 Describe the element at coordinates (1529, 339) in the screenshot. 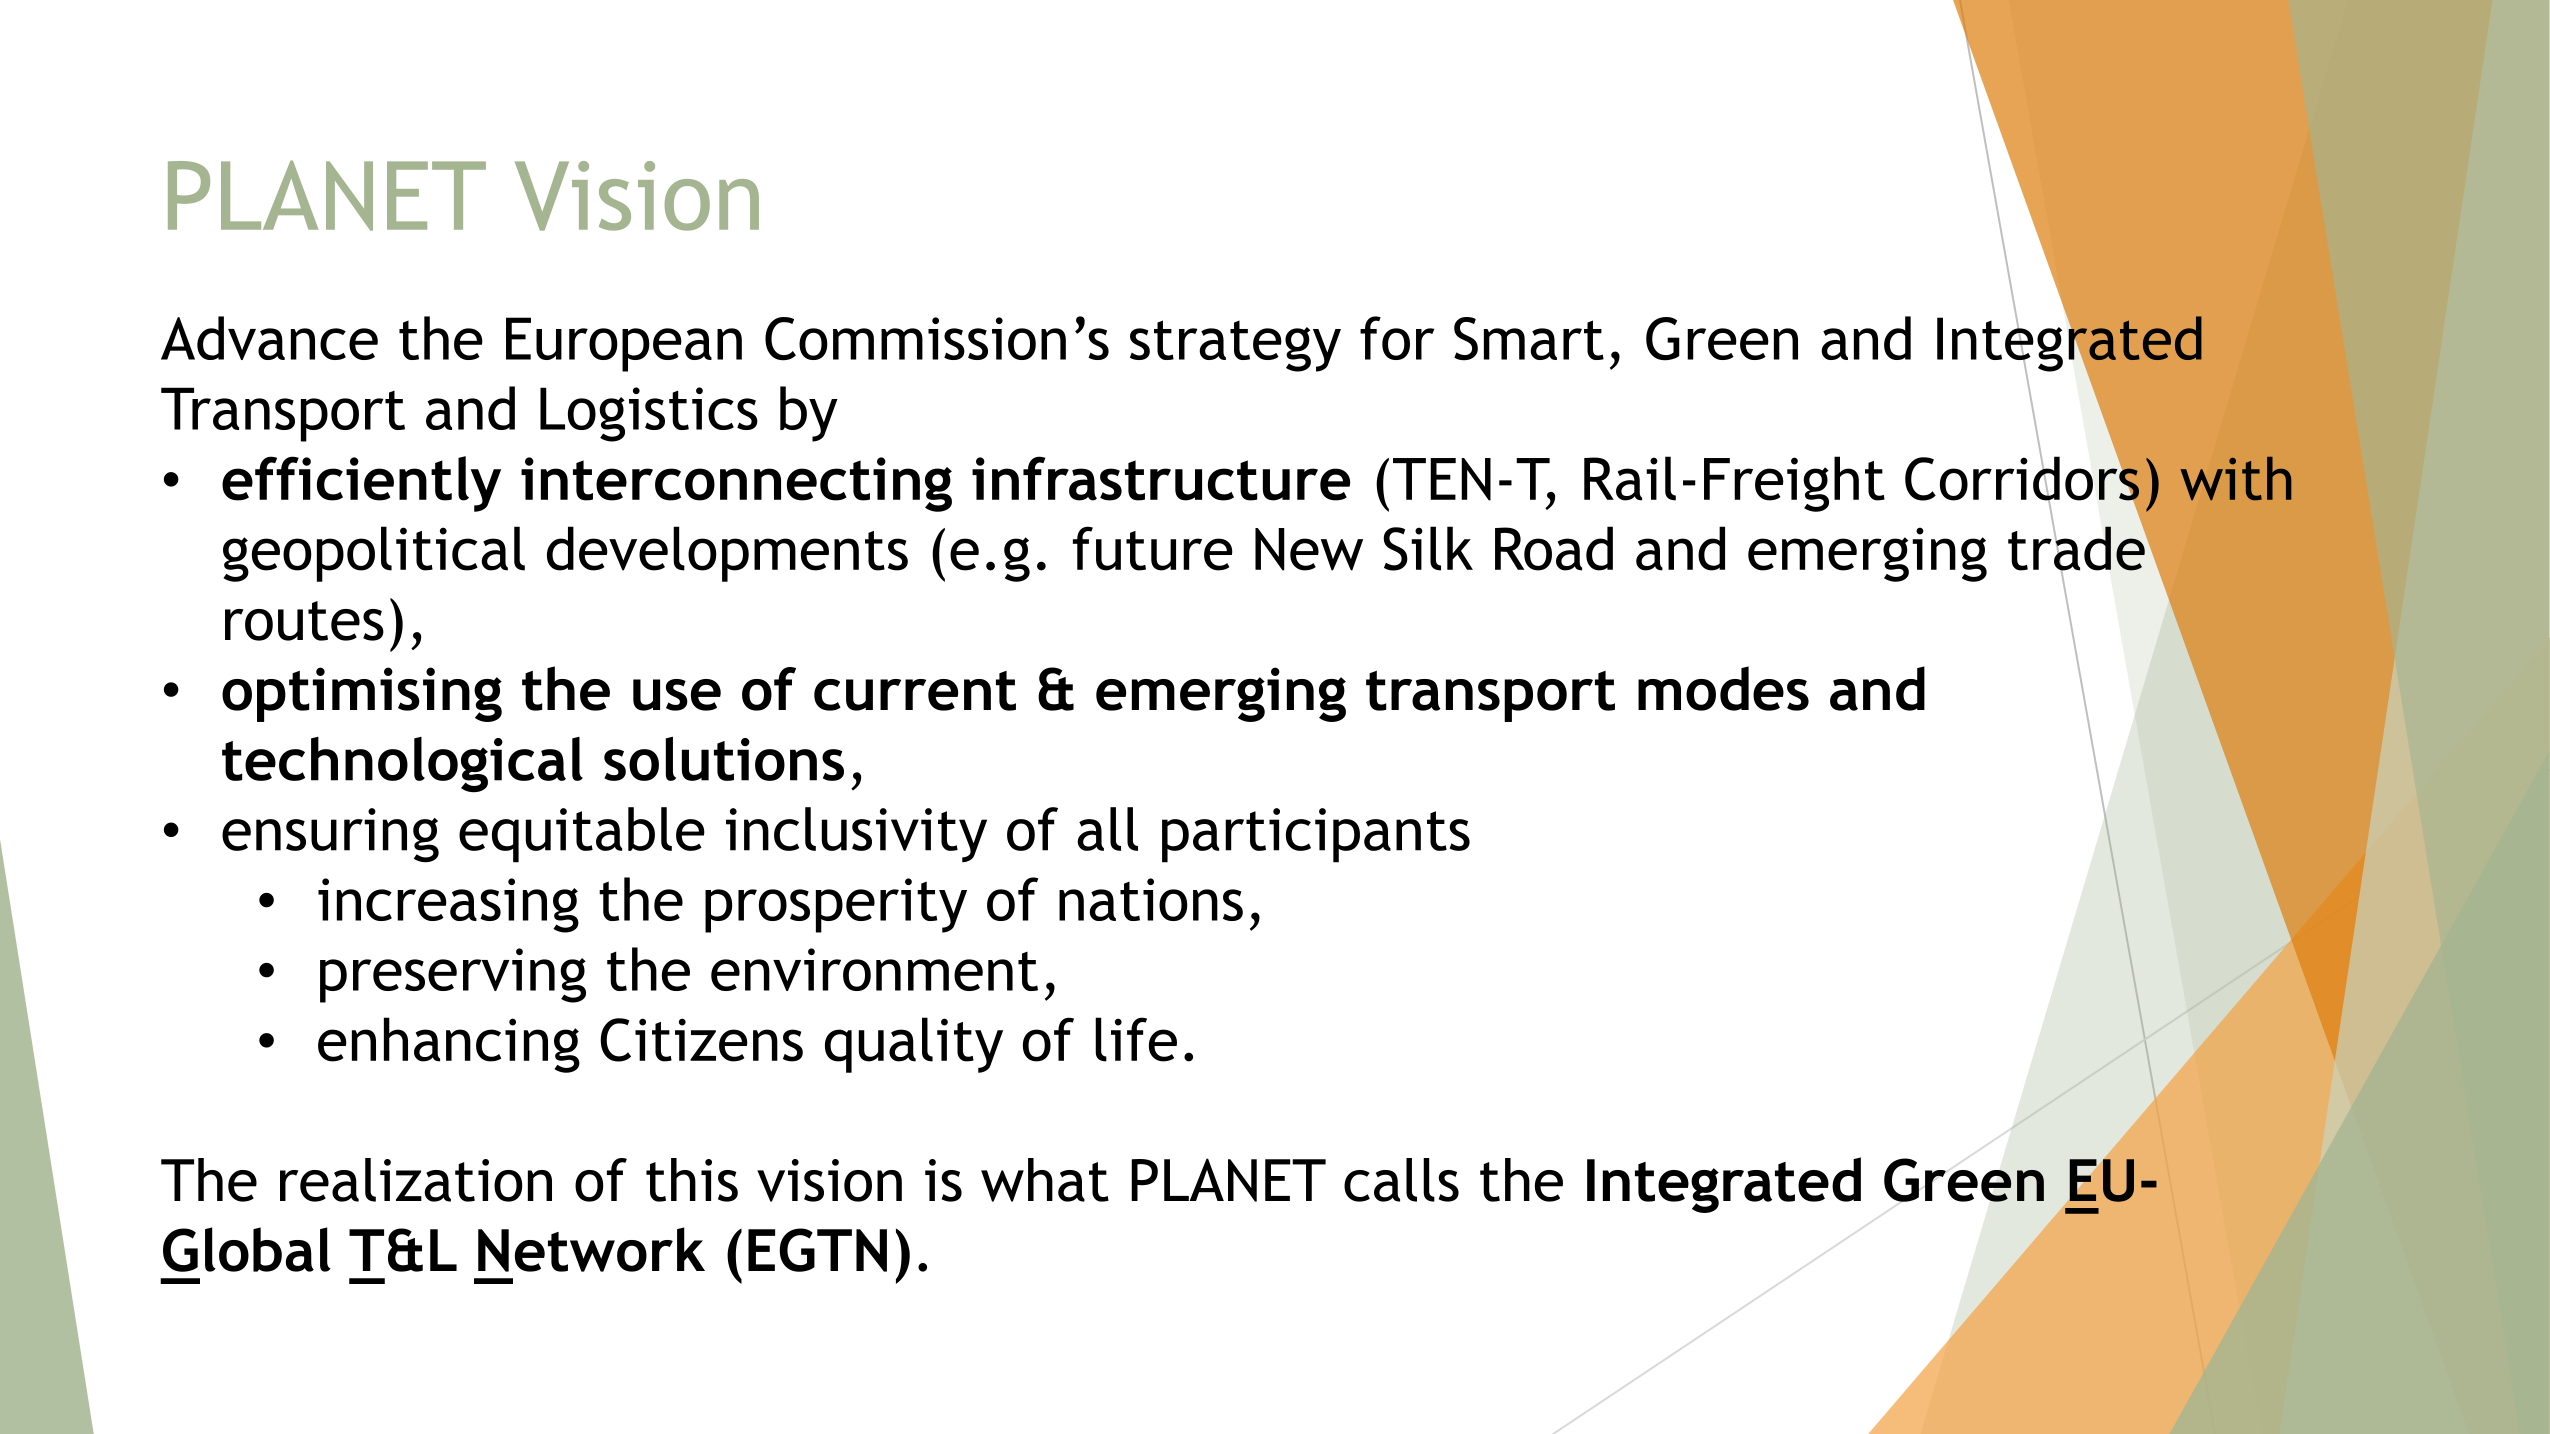

I see `Smart` at that location.
